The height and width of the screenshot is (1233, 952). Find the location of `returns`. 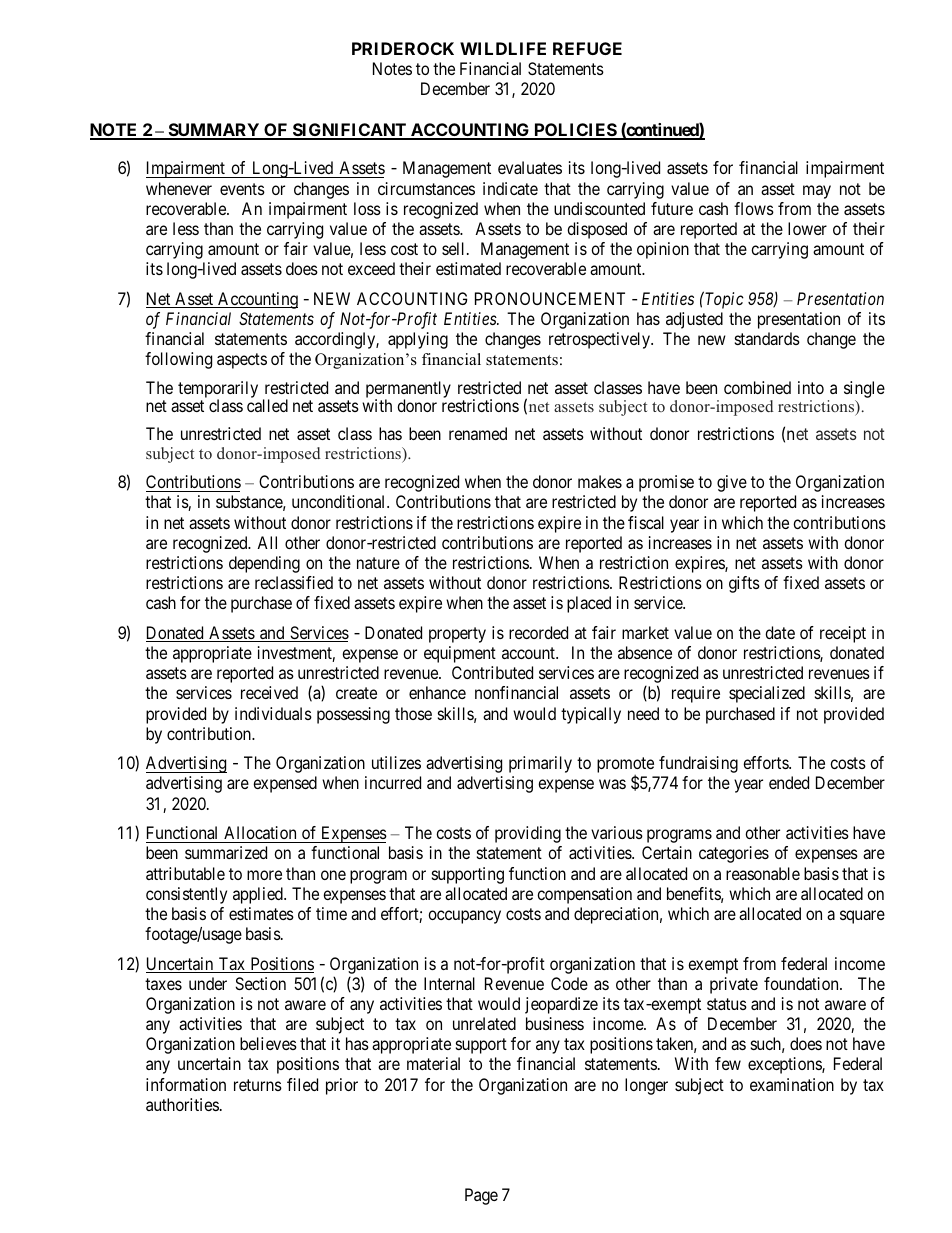

returns is located at coordinates (258, 1085).
